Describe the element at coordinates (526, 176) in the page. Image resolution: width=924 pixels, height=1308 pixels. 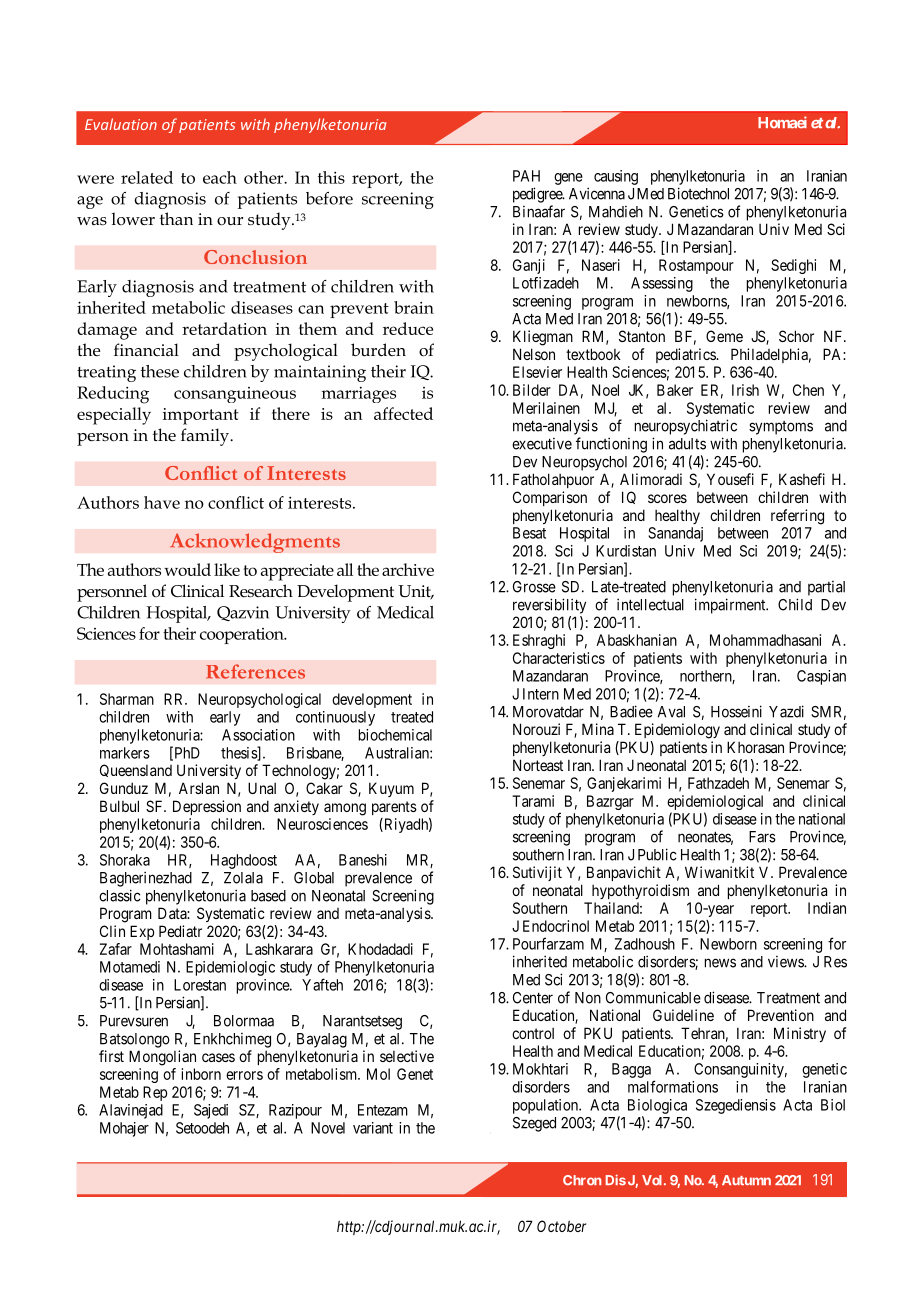
I see `PAH` at that location.
